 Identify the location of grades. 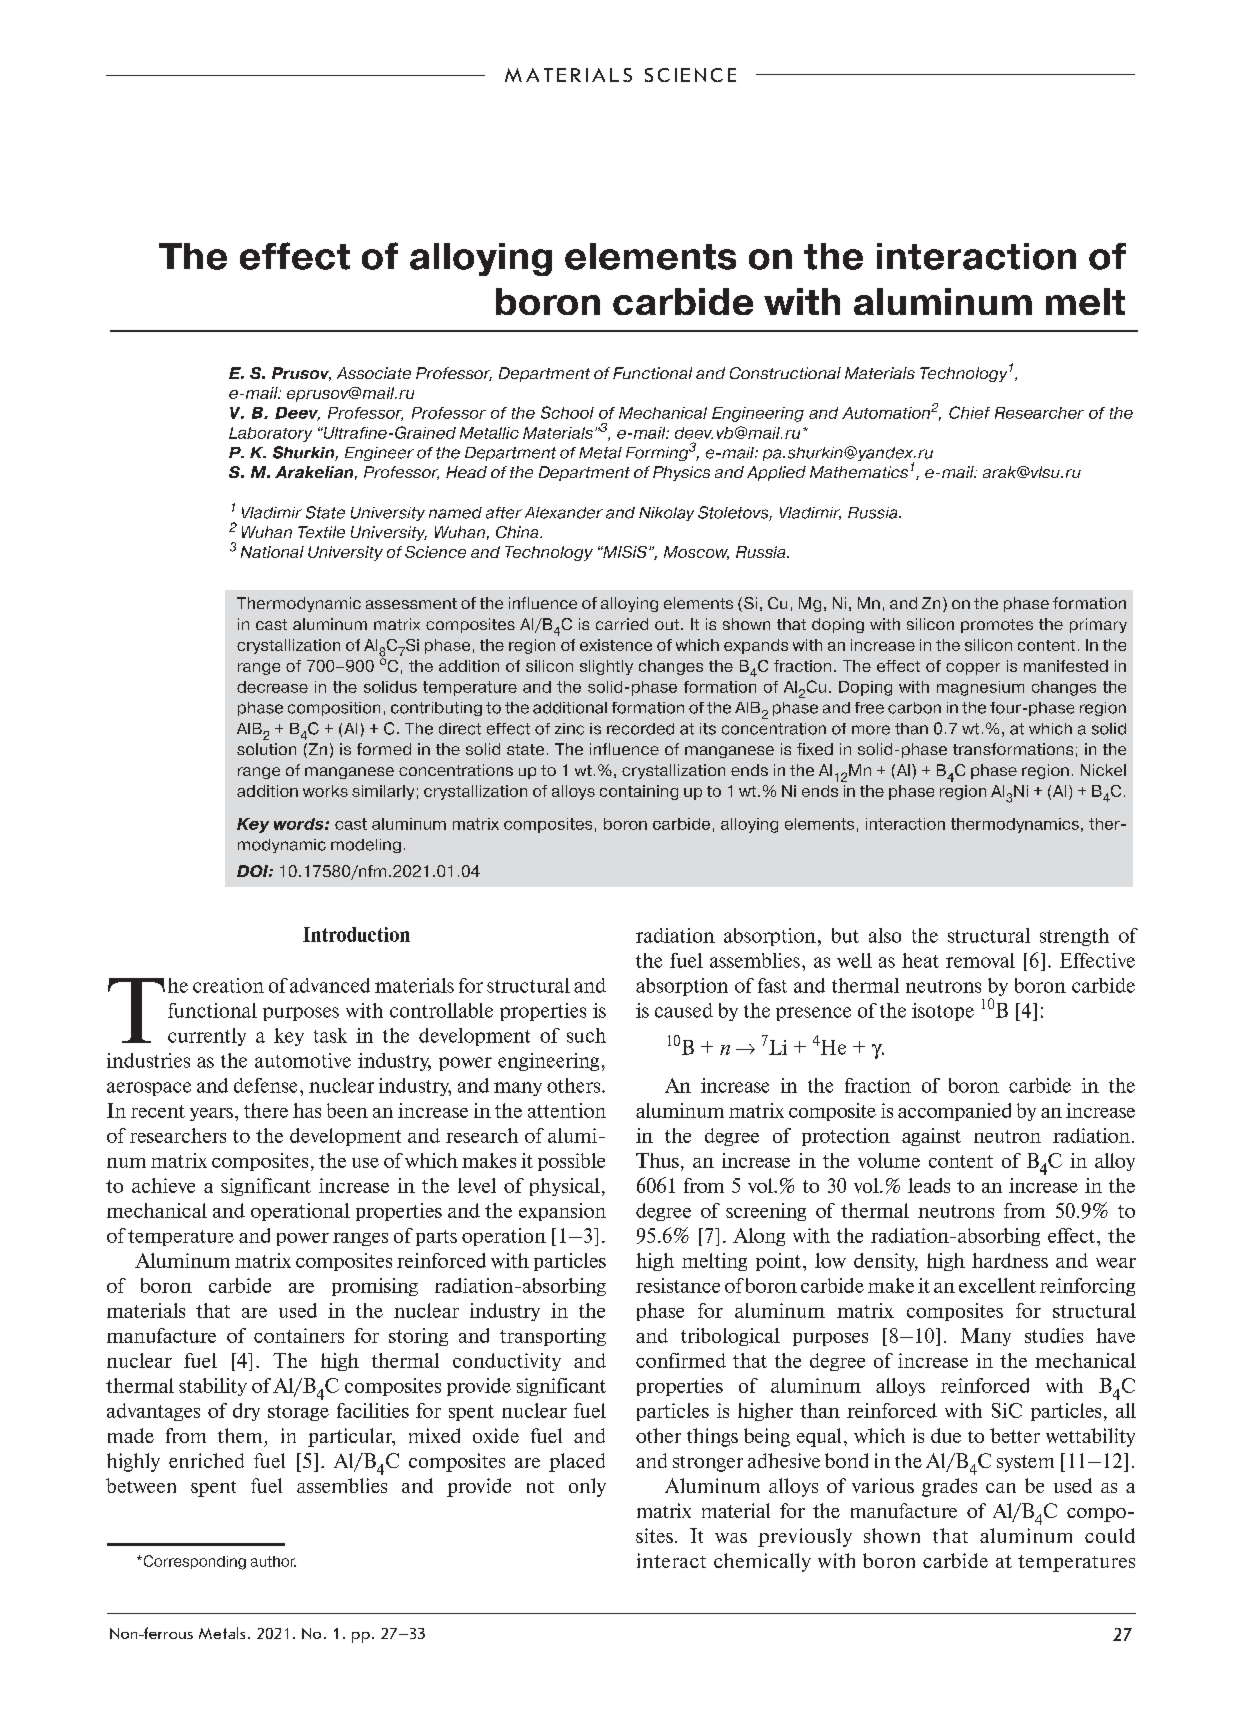
(949, 1487).
